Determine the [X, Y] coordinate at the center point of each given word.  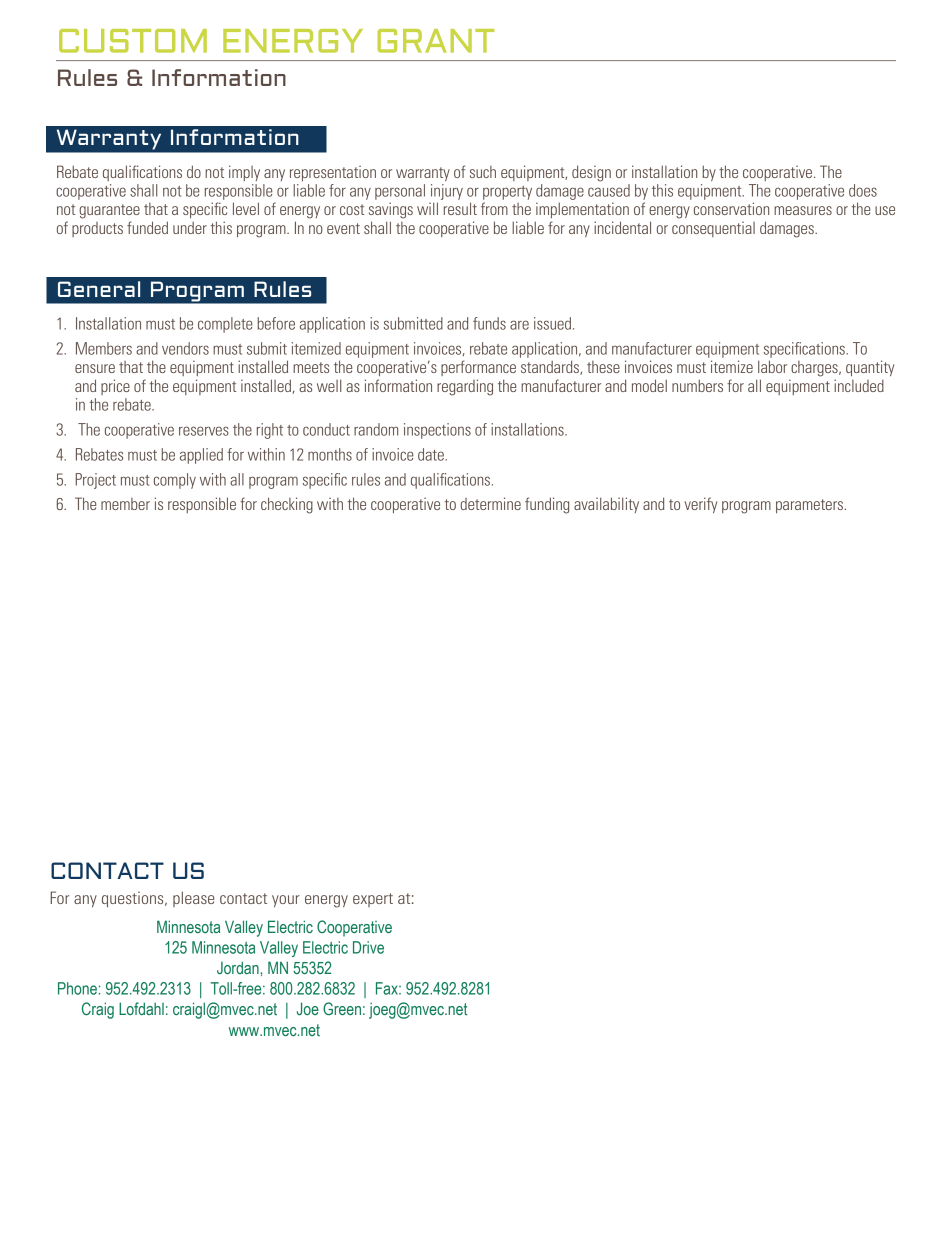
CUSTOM [133, 41]
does [863, 190]
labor [772, 366]
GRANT [435, 41]
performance [478, 368]
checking [287, 505]
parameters [811, 506]
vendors [185, 348]
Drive [368, 947]
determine [490, 503]
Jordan [238, 967]
